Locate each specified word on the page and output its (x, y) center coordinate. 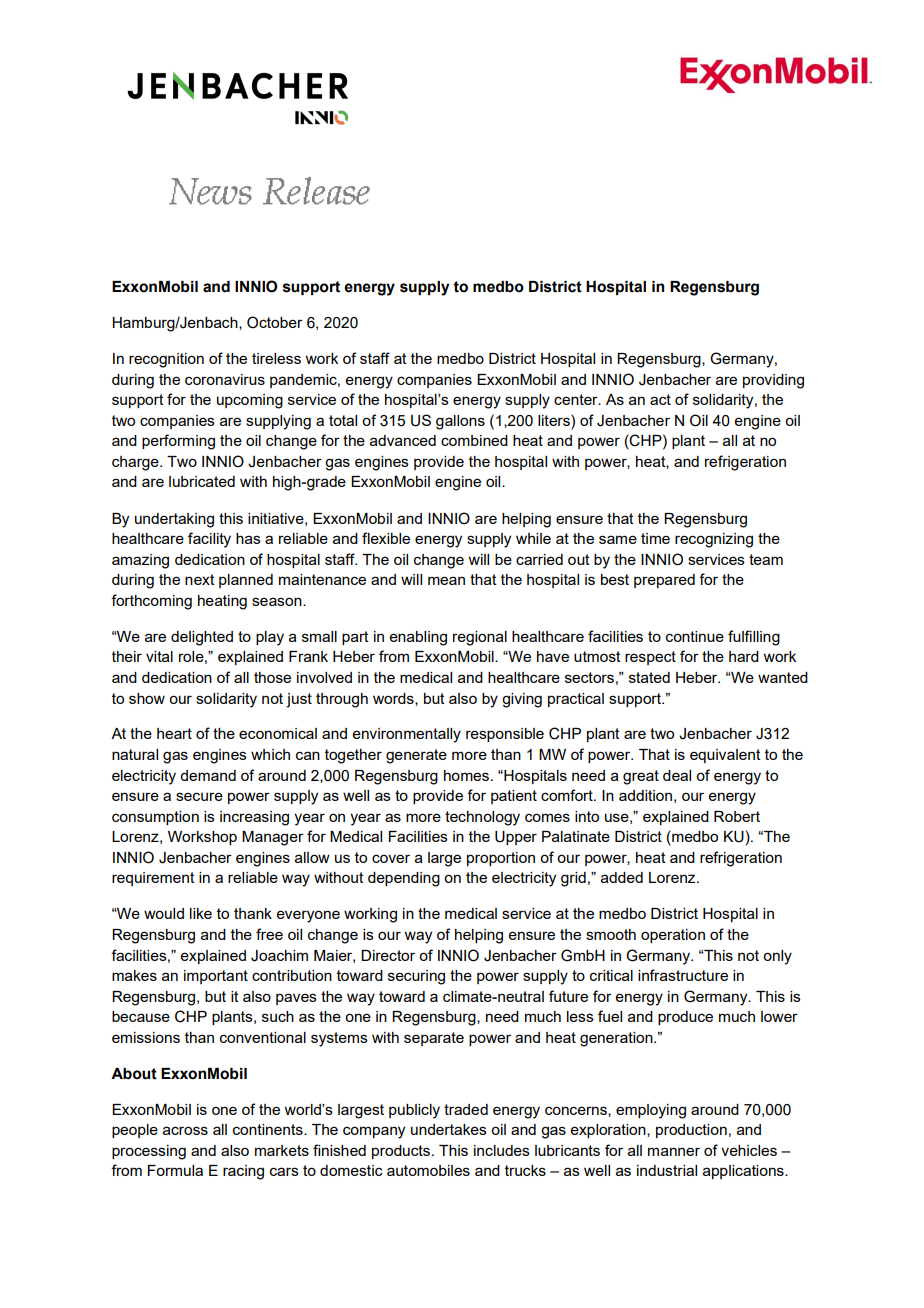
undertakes (449, 1129)
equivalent (725, 756)
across (185, 1130)
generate (416, 756)
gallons (460, 422)
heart (174, 733)
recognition (166, 360)
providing (773, 381)
